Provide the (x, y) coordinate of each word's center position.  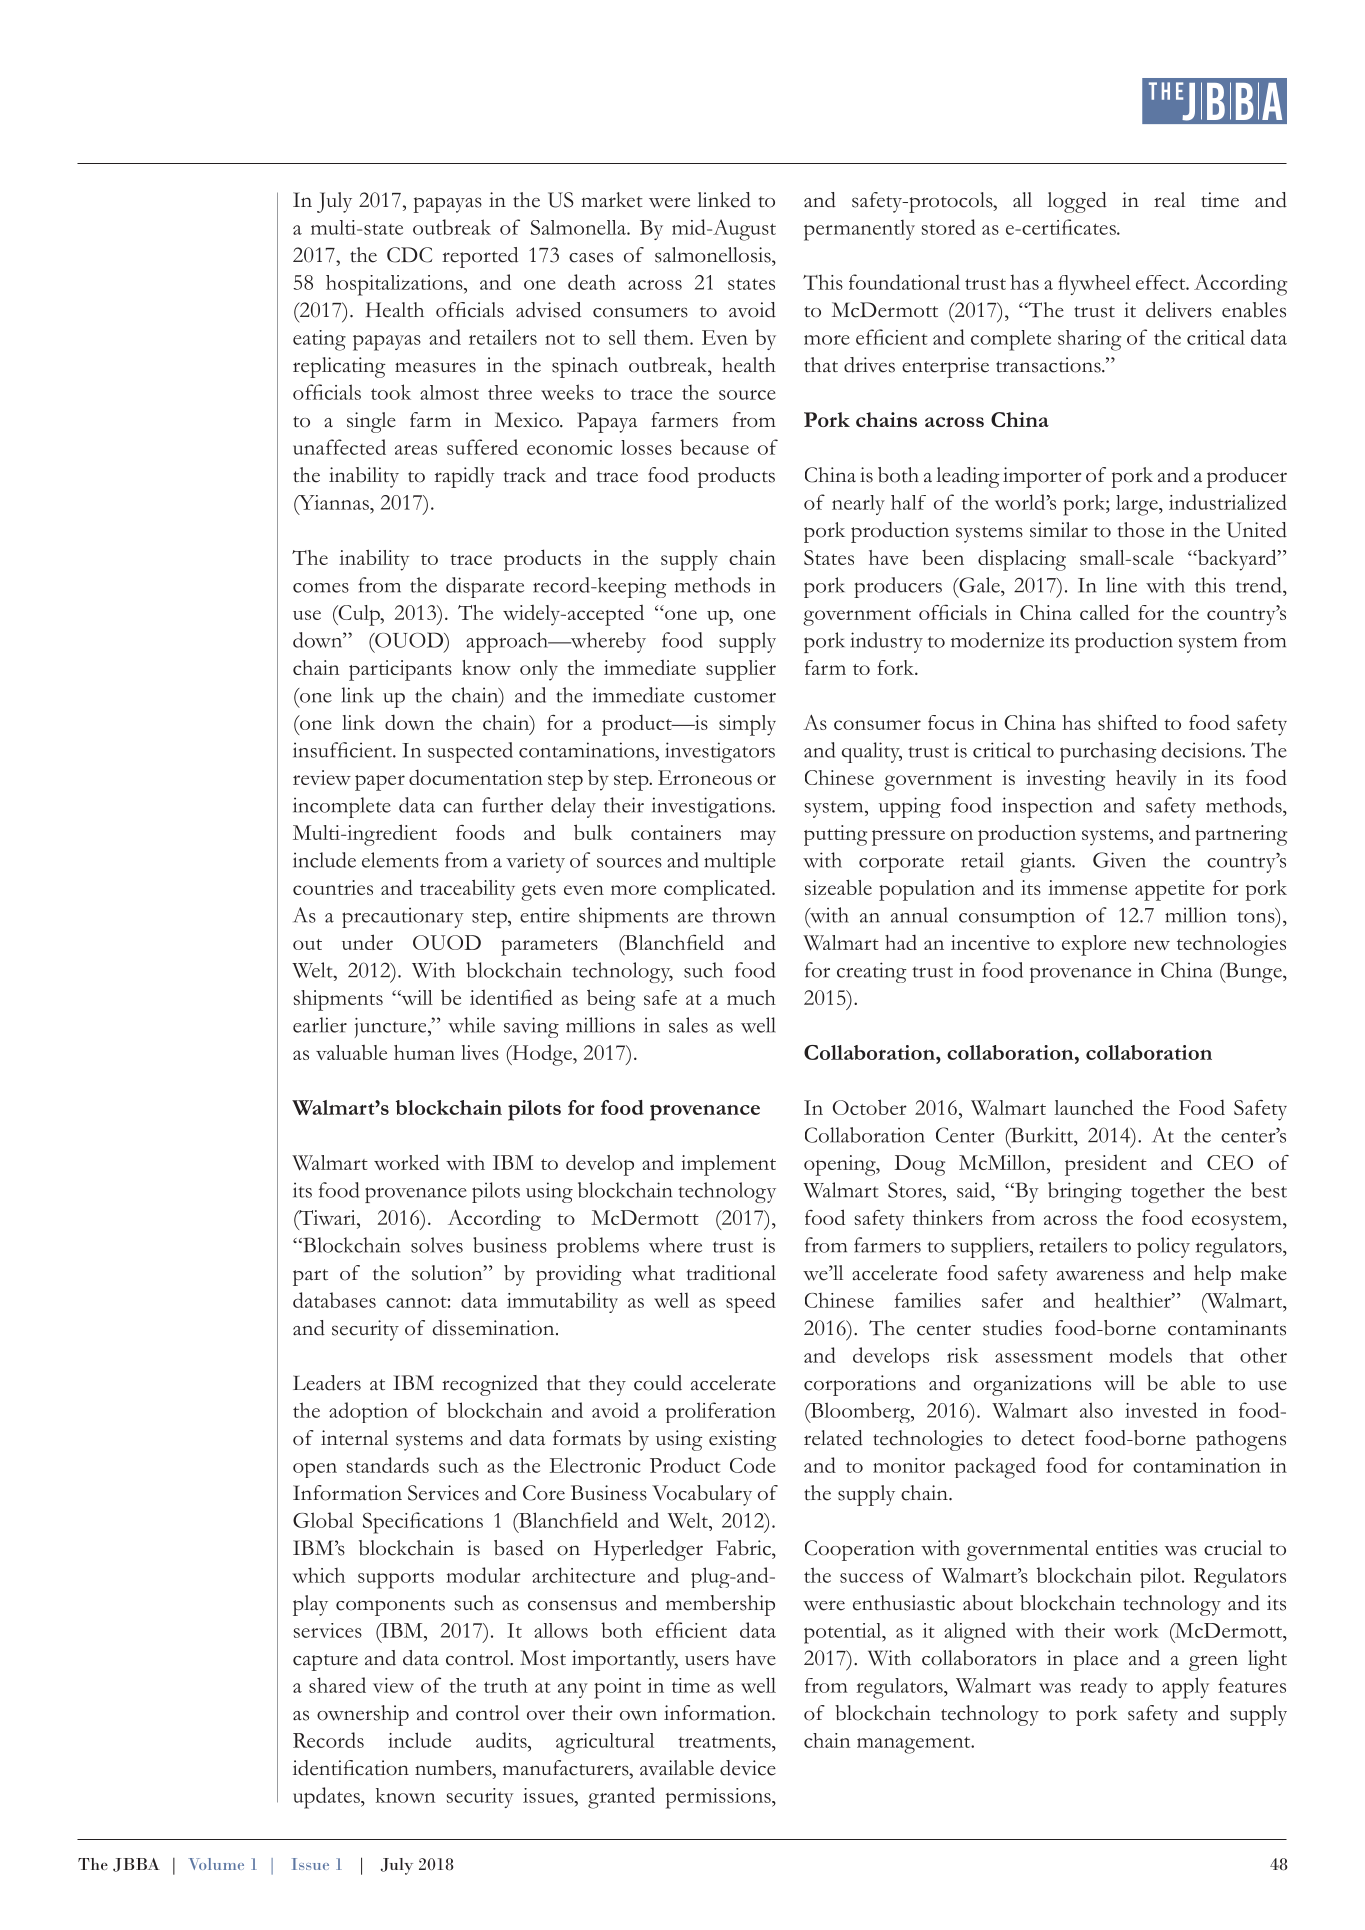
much (751, 997)
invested (1161, 1410)
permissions (719, 1798)
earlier (320, 1025)
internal (354, 1438)
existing (743, 1440)
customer (735, 697)
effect (1162, 282)
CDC (409, 255)
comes (321, 588)
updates (327, 1798)
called (1104, 612)
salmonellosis (714, 255)
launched (1093, 1107)
